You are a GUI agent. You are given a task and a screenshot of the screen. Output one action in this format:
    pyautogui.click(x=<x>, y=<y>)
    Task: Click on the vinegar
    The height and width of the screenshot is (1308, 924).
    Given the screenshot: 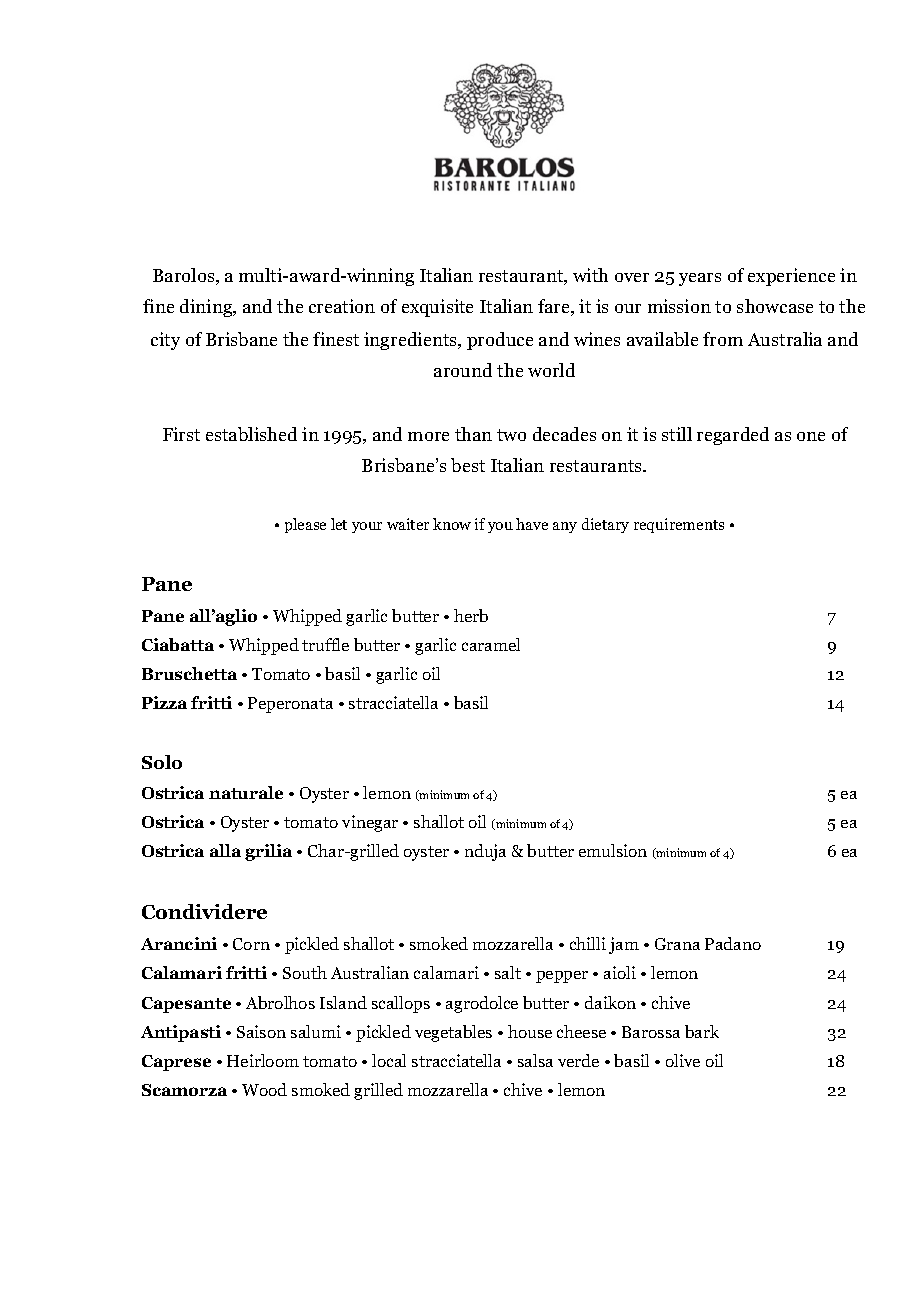 What is the action you would take?
    pyautogui.click(x=370, y=823)
